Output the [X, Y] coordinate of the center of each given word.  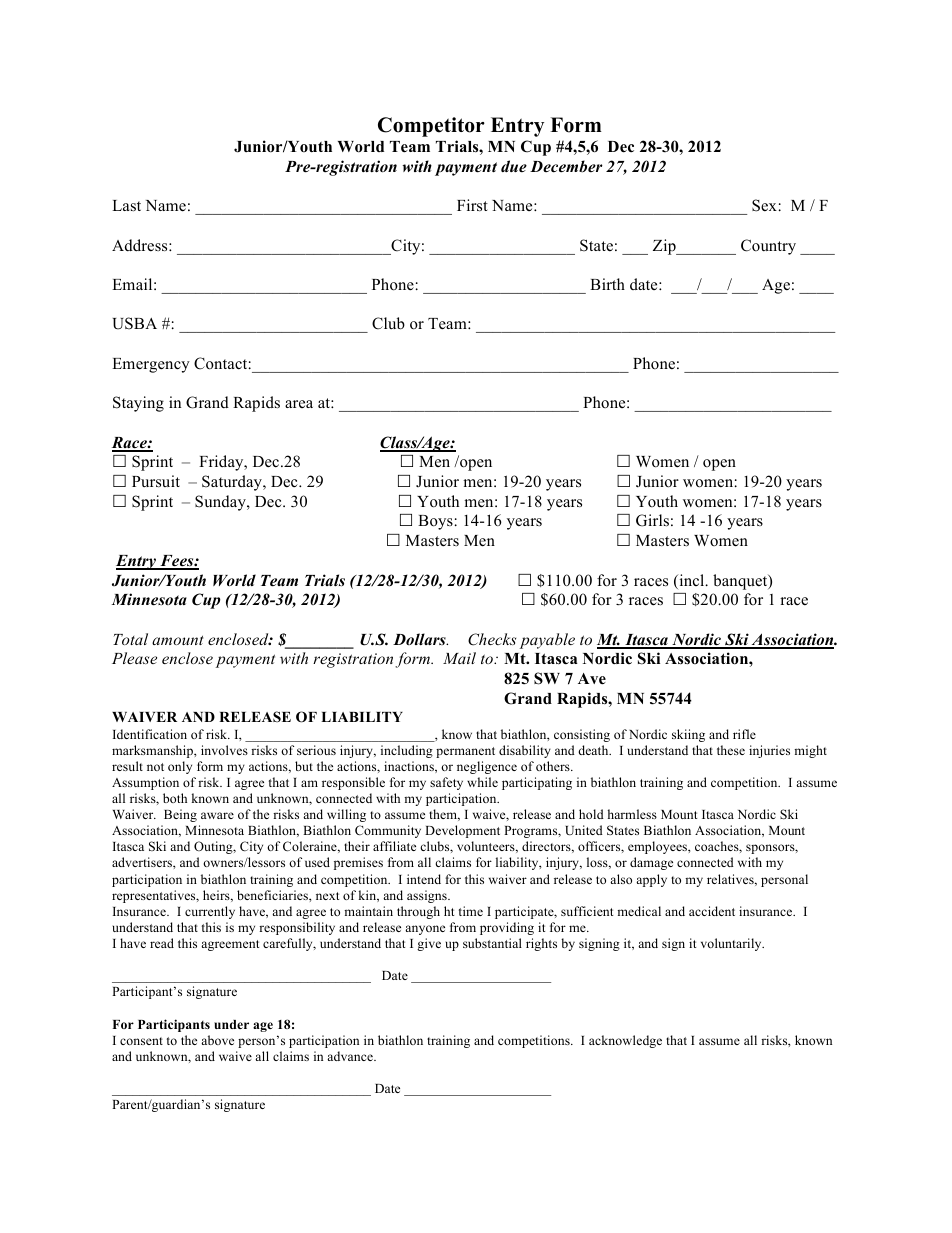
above [217, 1040]
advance [351, 1056]
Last [126, 206]
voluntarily [732, 944]
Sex [764, 205]
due [514, 166]
